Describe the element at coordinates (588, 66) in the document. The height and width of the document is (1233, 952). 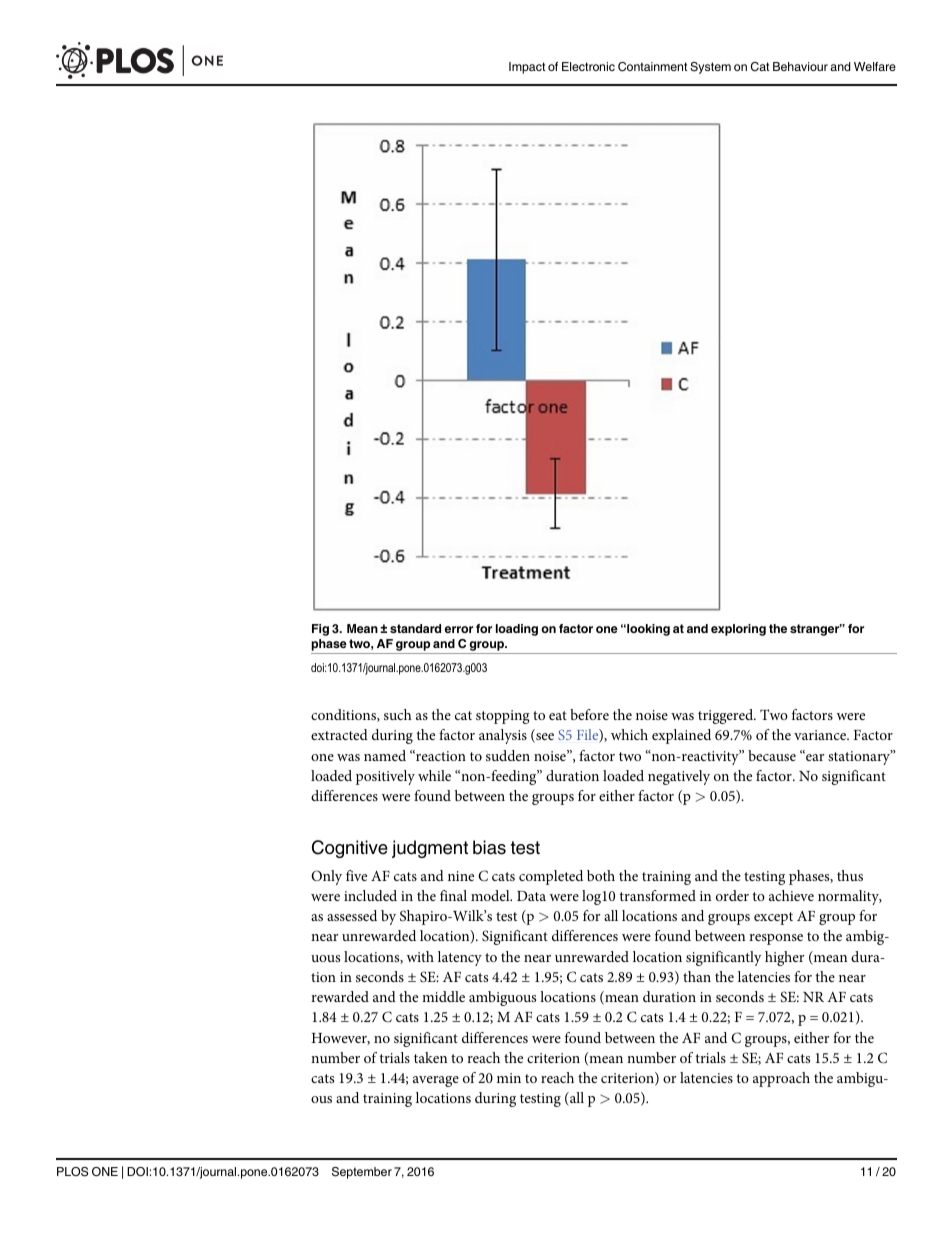
I see `Electronic` at that location.
